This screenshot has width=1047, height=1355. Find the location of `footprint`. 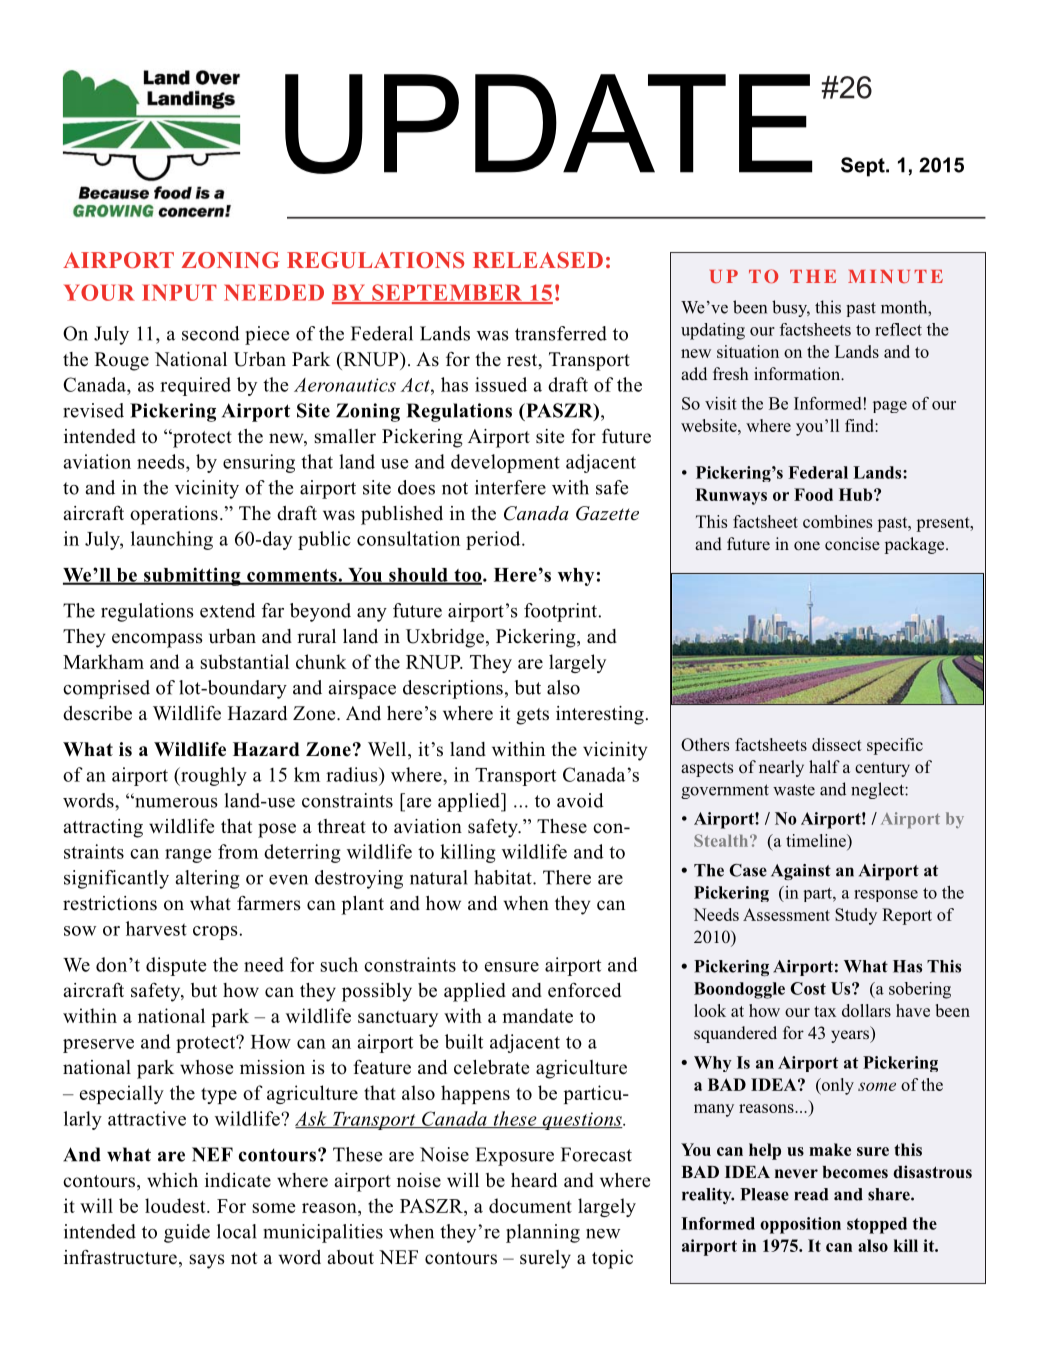

footprint is located at coordinates (561, 612).
